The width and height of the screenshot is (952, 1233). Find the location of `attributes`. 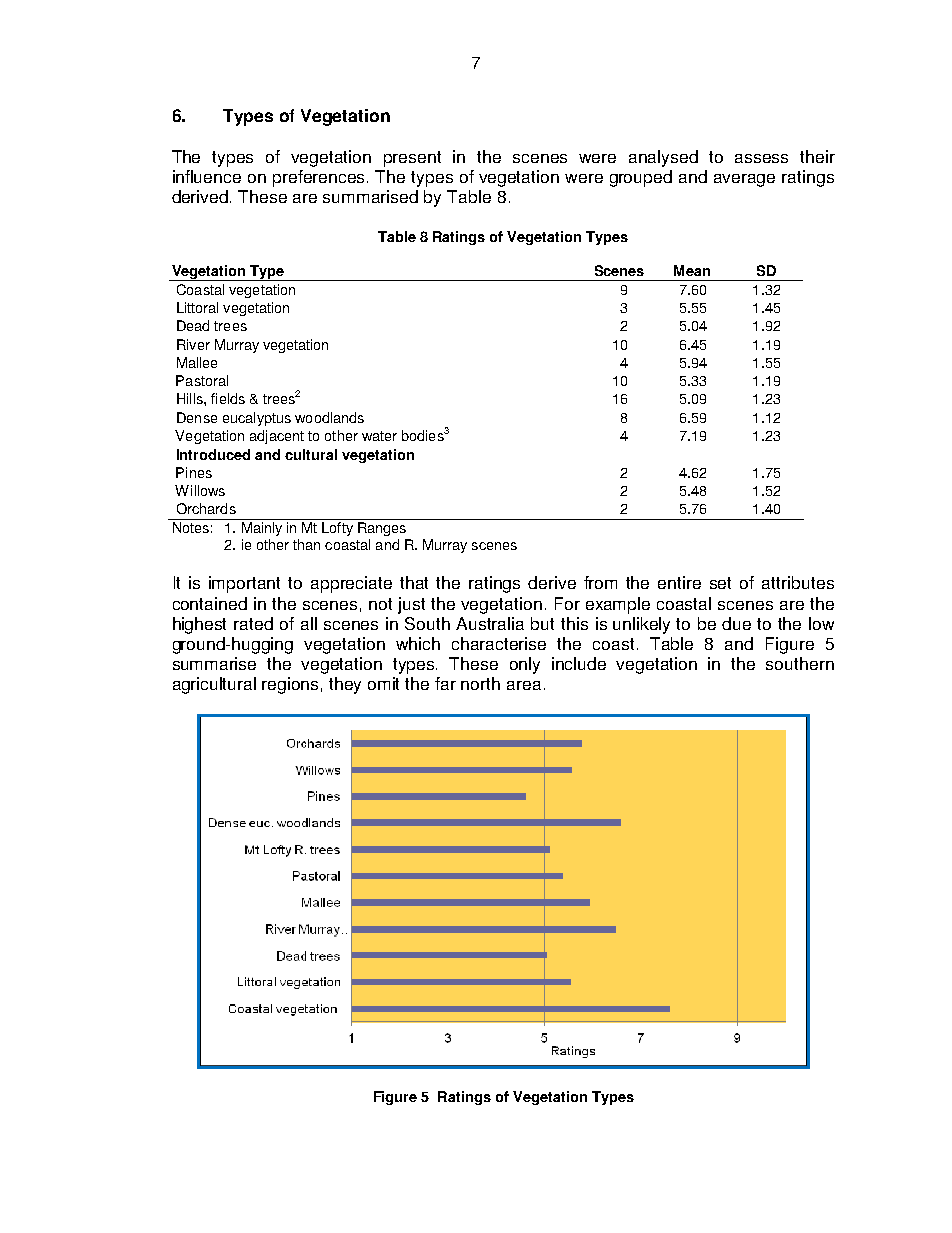

attributes is located at coordinates (798, 582).
